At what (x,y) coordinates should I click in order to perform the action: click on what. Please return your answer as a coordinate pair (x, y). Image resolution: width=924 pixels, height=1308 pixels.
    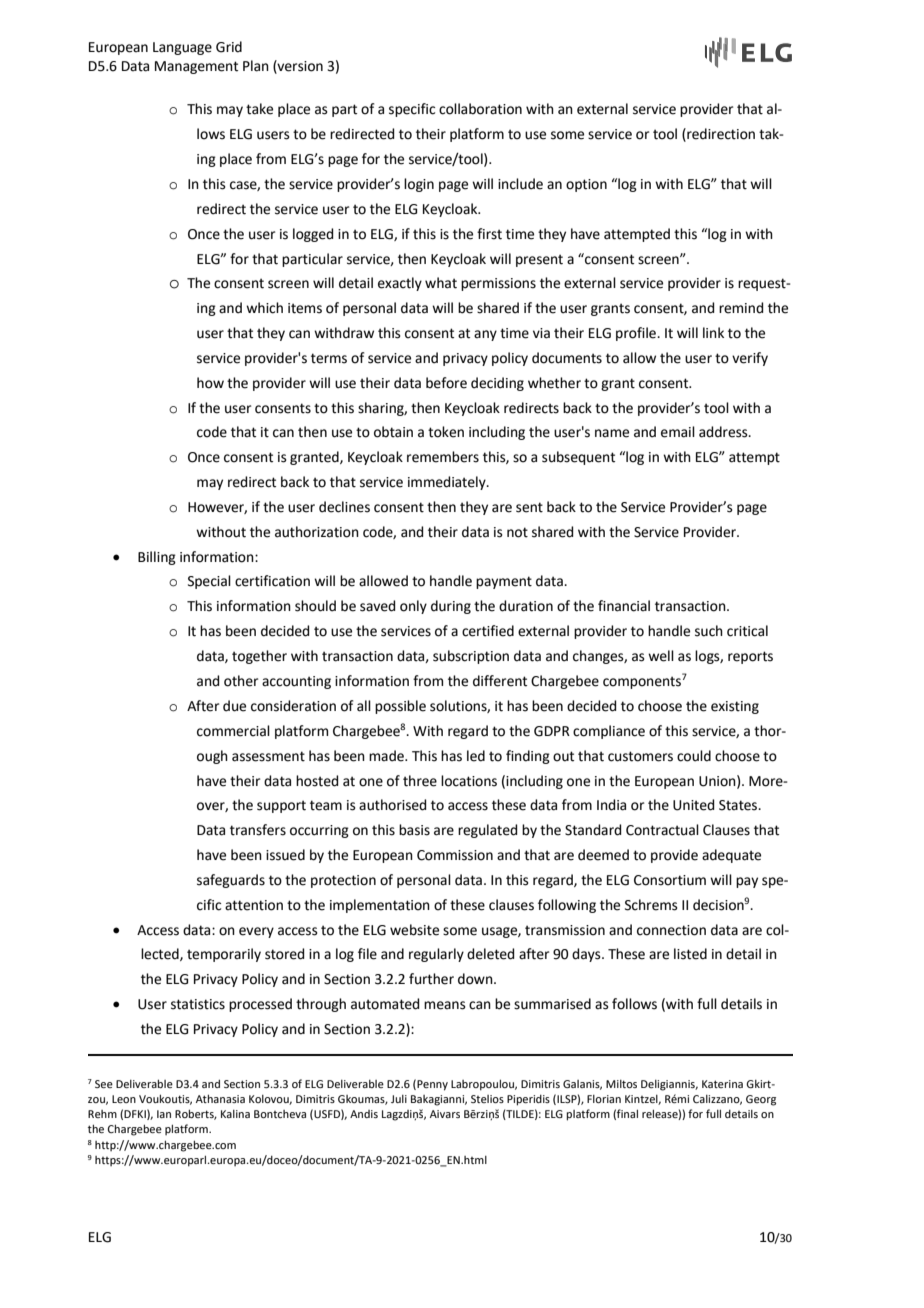
    Looking at the image, I should click on (441, 283).
